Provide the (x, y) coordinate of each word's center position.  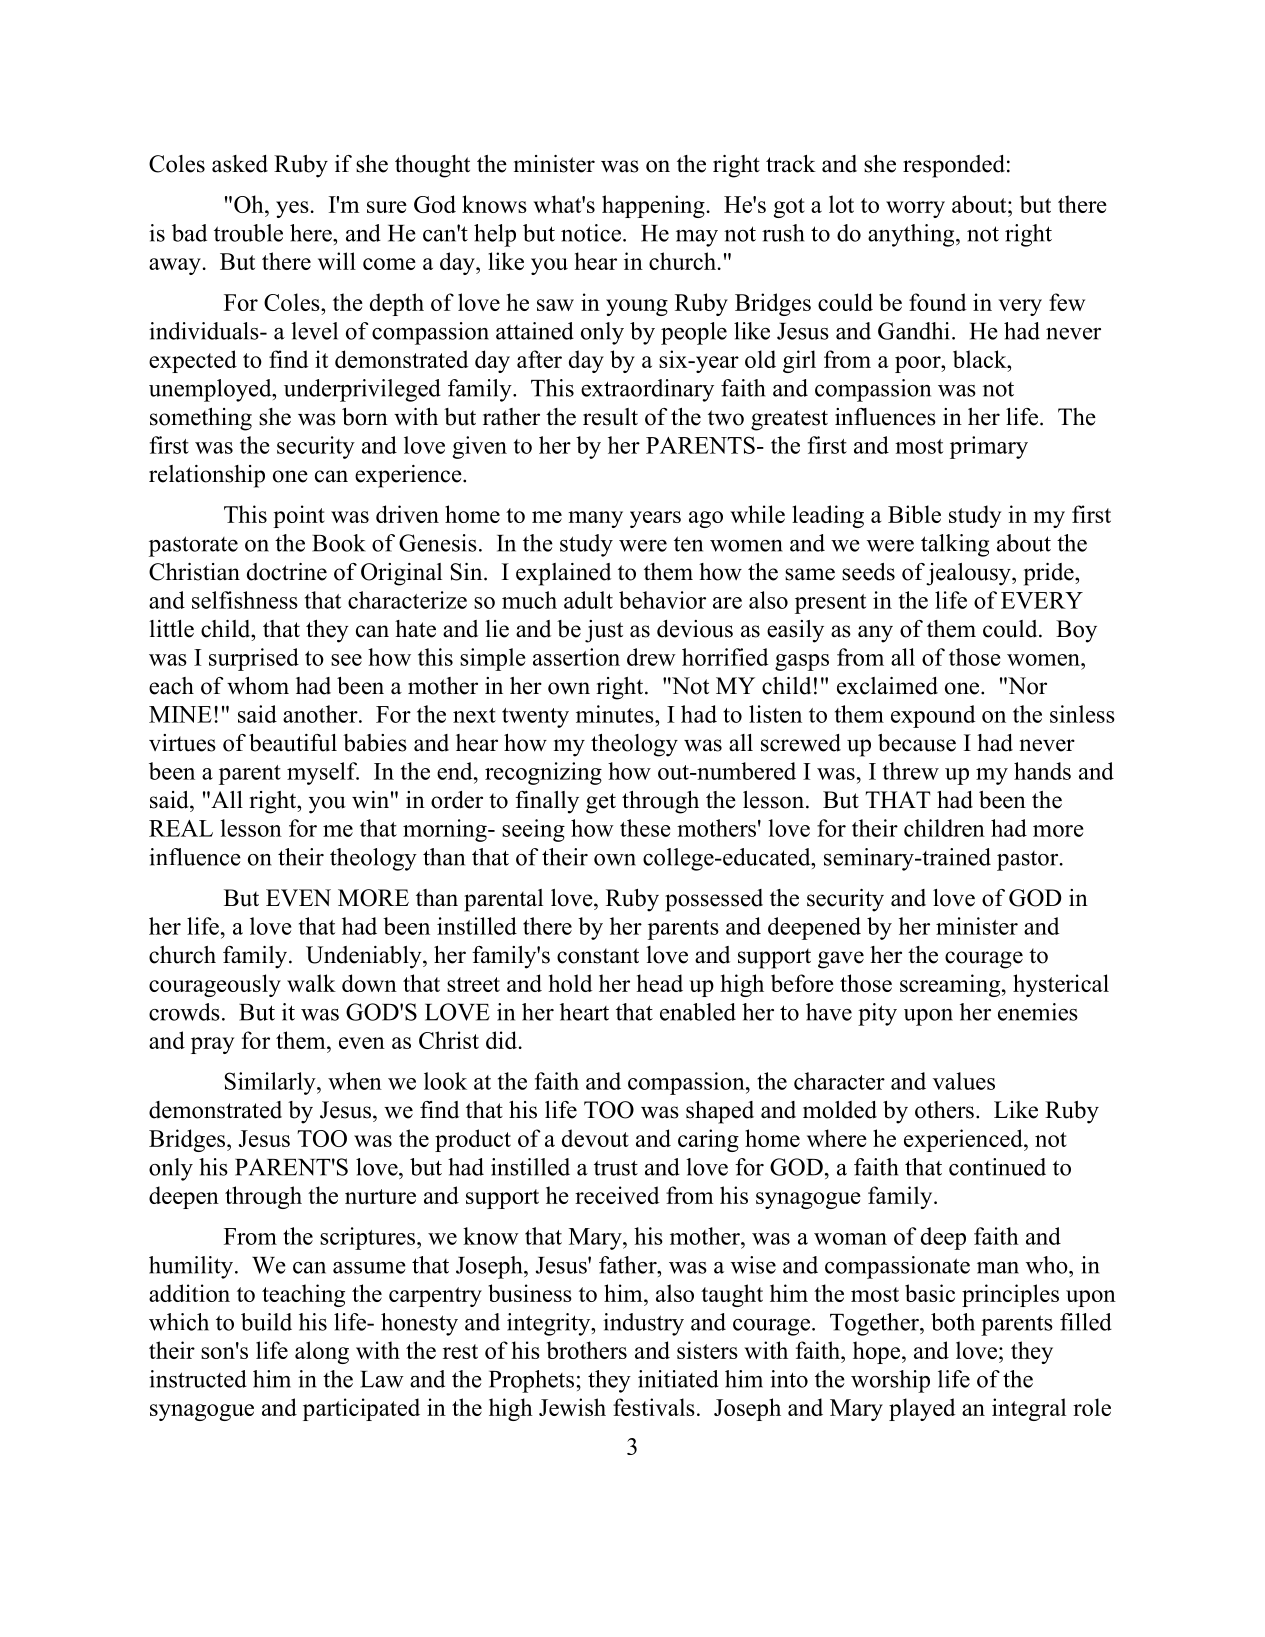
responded (954, 166)
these (645, 828)
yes (292, 209)
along (322, 1352)
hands (1042, 771)
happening (653, 206)
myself (323, 773)
